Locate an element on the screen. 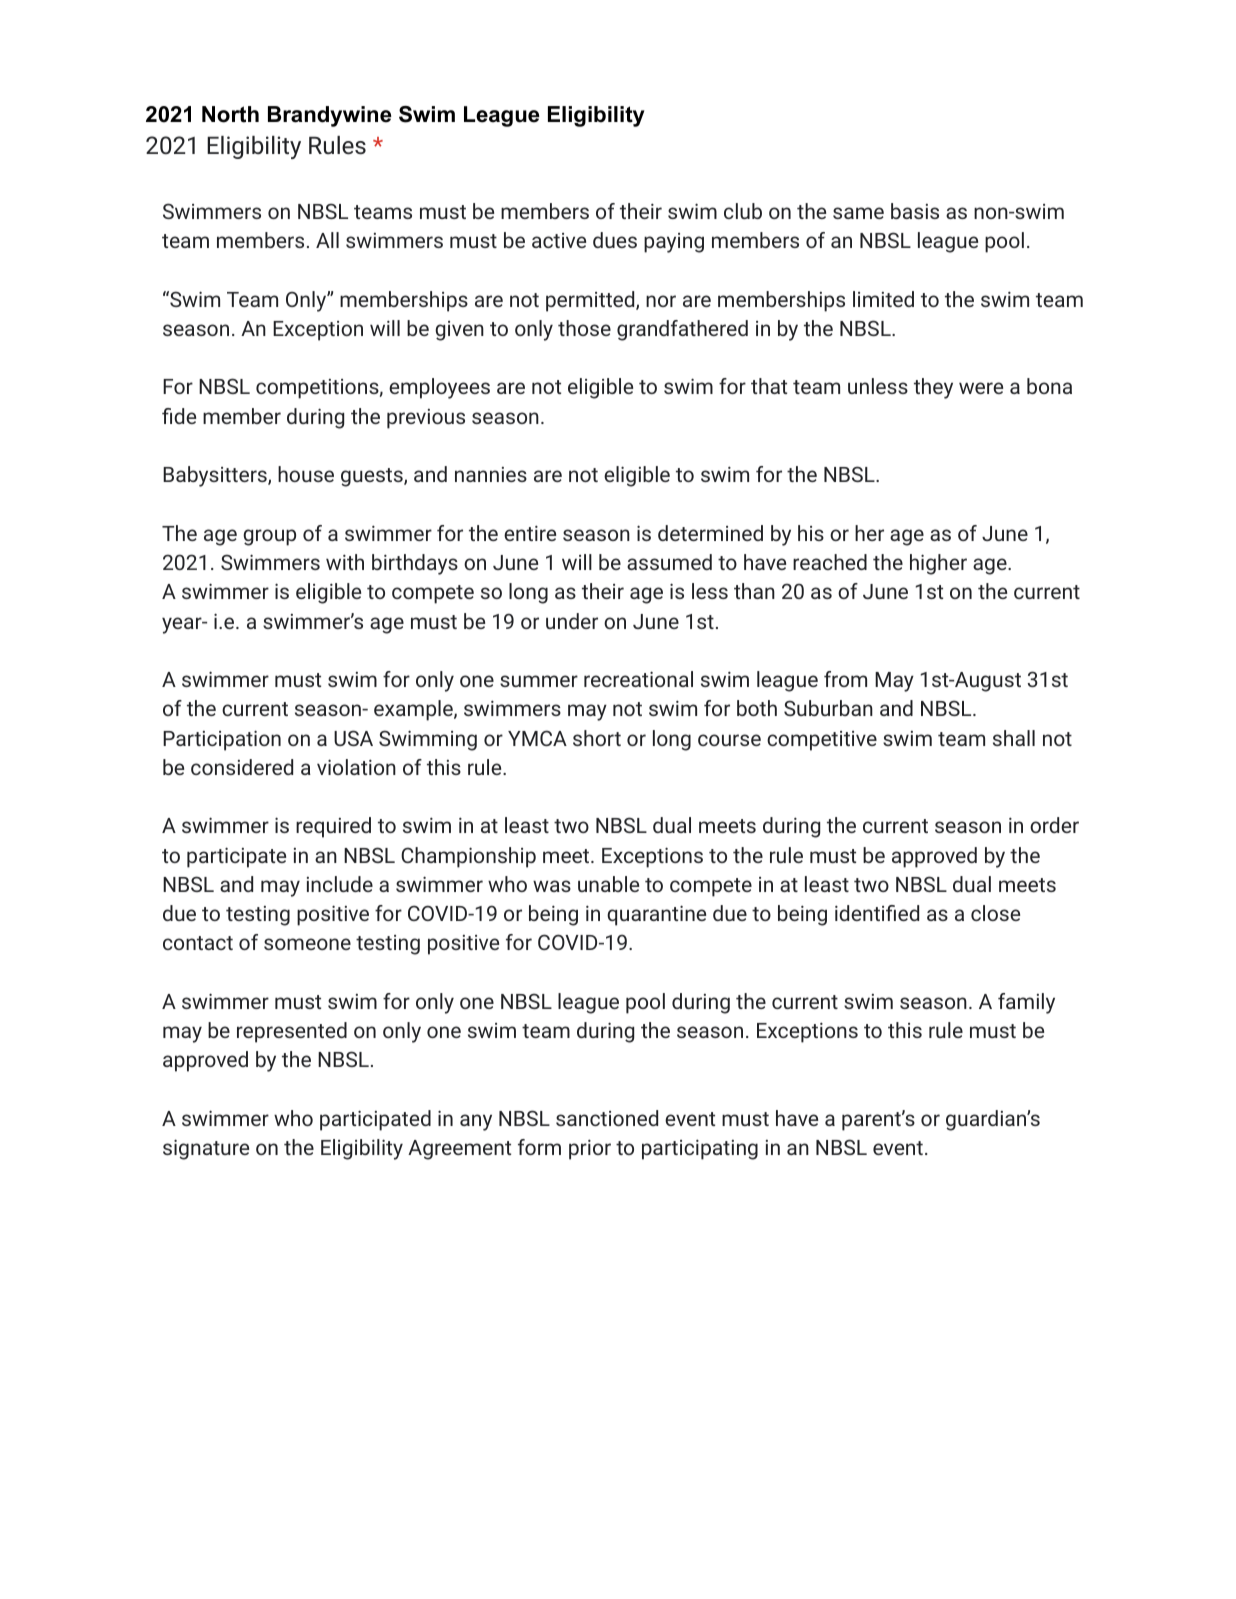 Image resolution: width=1236 pixels, height=1599 pixels. nannies is located at coordinates (491, 474).
